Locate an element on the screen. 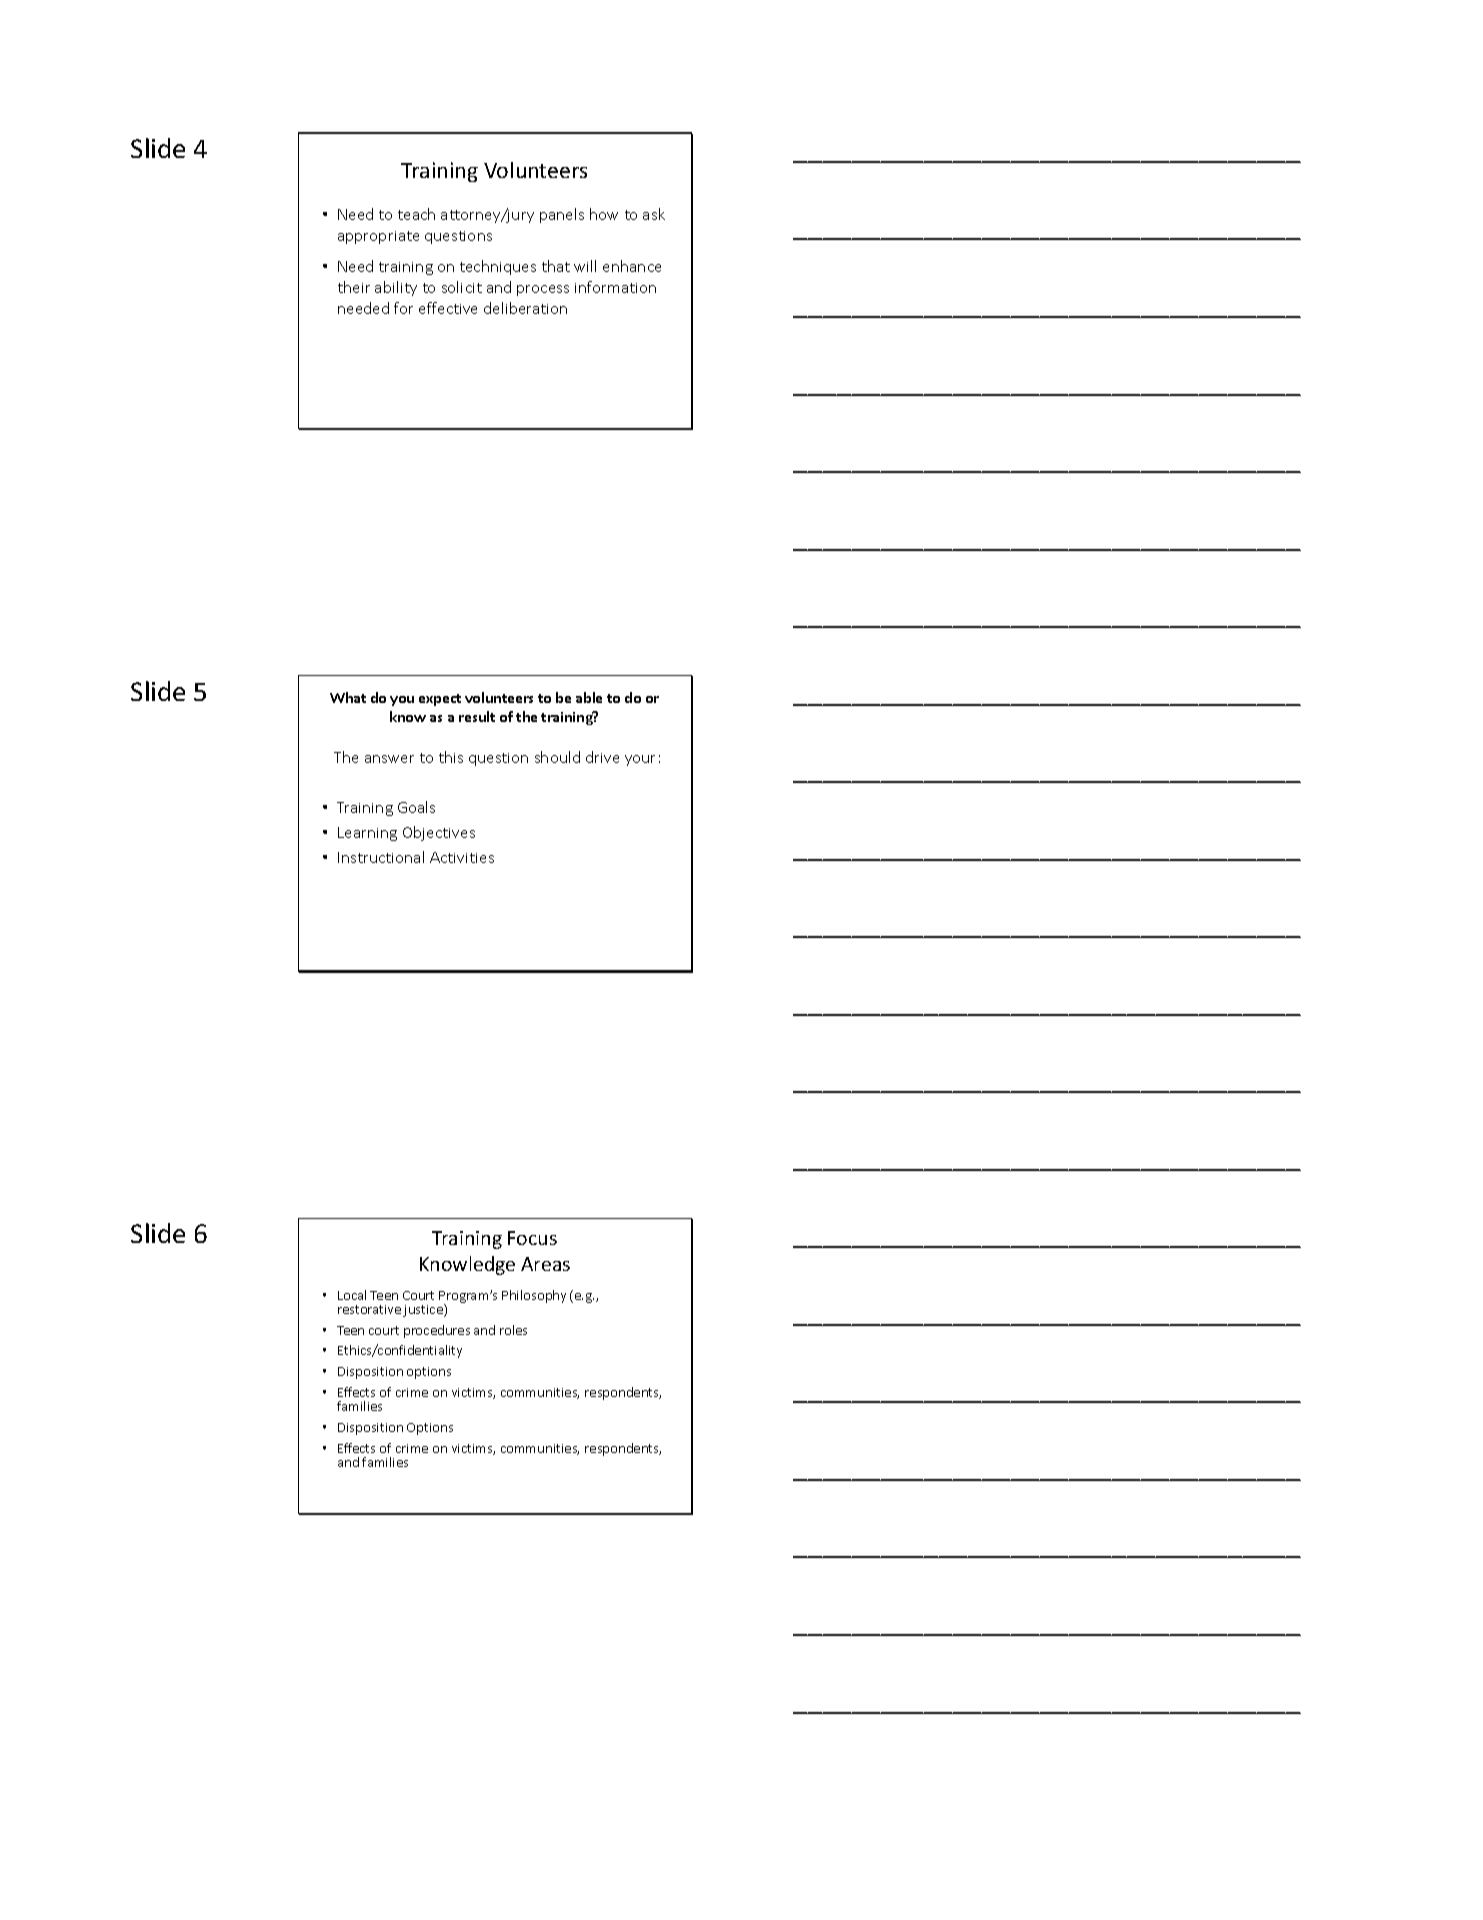 This screenshot has width=1483, height=1920. techniques is located at coordinates (498, 267).
